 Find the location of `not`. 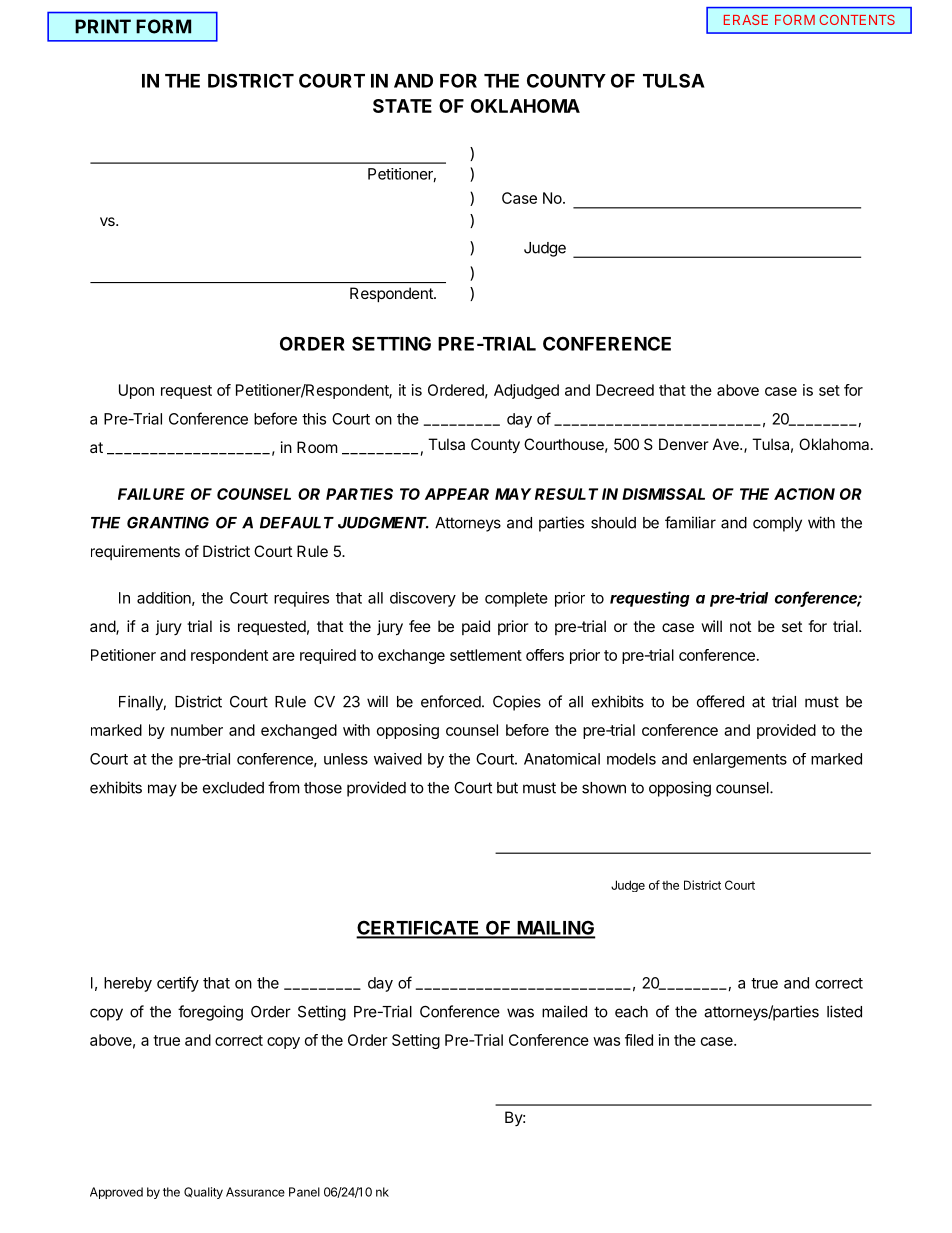

not is located at coordinates (740, 626).
